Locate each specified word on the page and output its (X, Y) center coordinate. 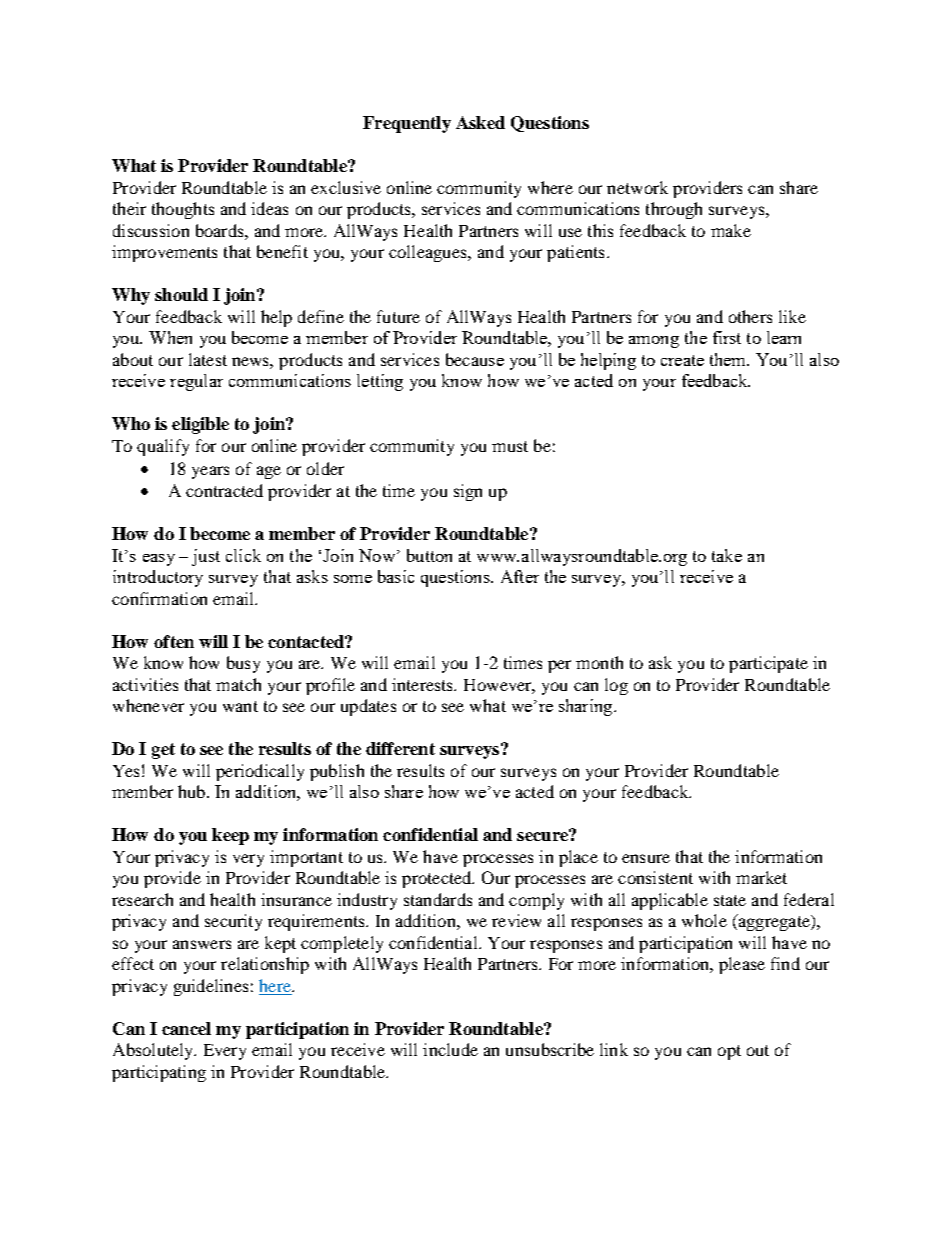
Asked (480, 122)
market (761, 877)
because (475, 359)
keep (230, 836)
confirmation (159, 598)
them (729, 359)
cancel (186, 1028)
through (674, 210)
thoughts (183, 210)
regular (196, 382)
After (520, 576)
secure (543, 835)
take (727, 555)
